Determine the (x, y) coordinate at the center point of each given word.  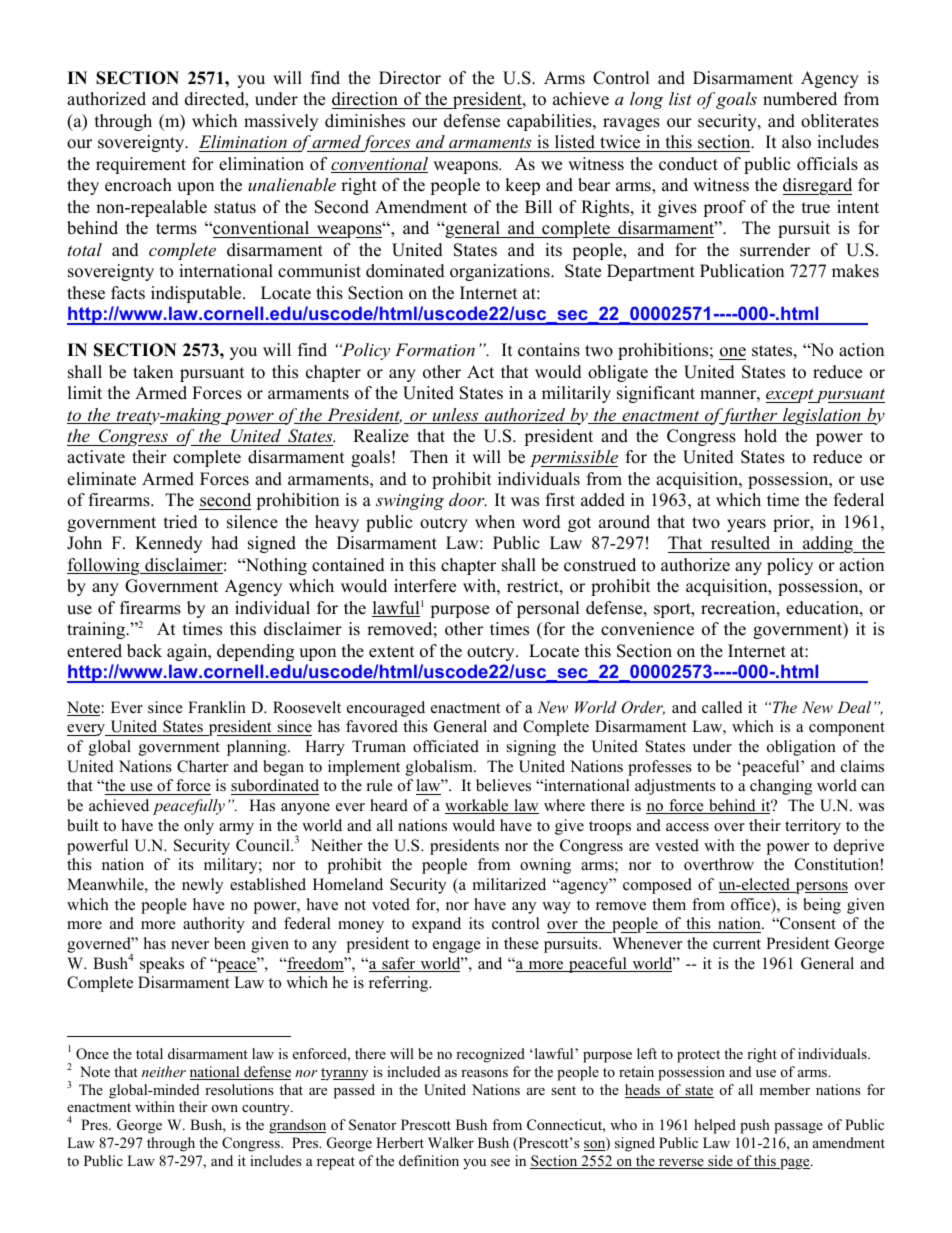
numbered (800, 99)
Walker (451, 1142)
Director (410, 78)
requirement (141, 165)
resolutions (239, 1089)
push (755, 1126)
